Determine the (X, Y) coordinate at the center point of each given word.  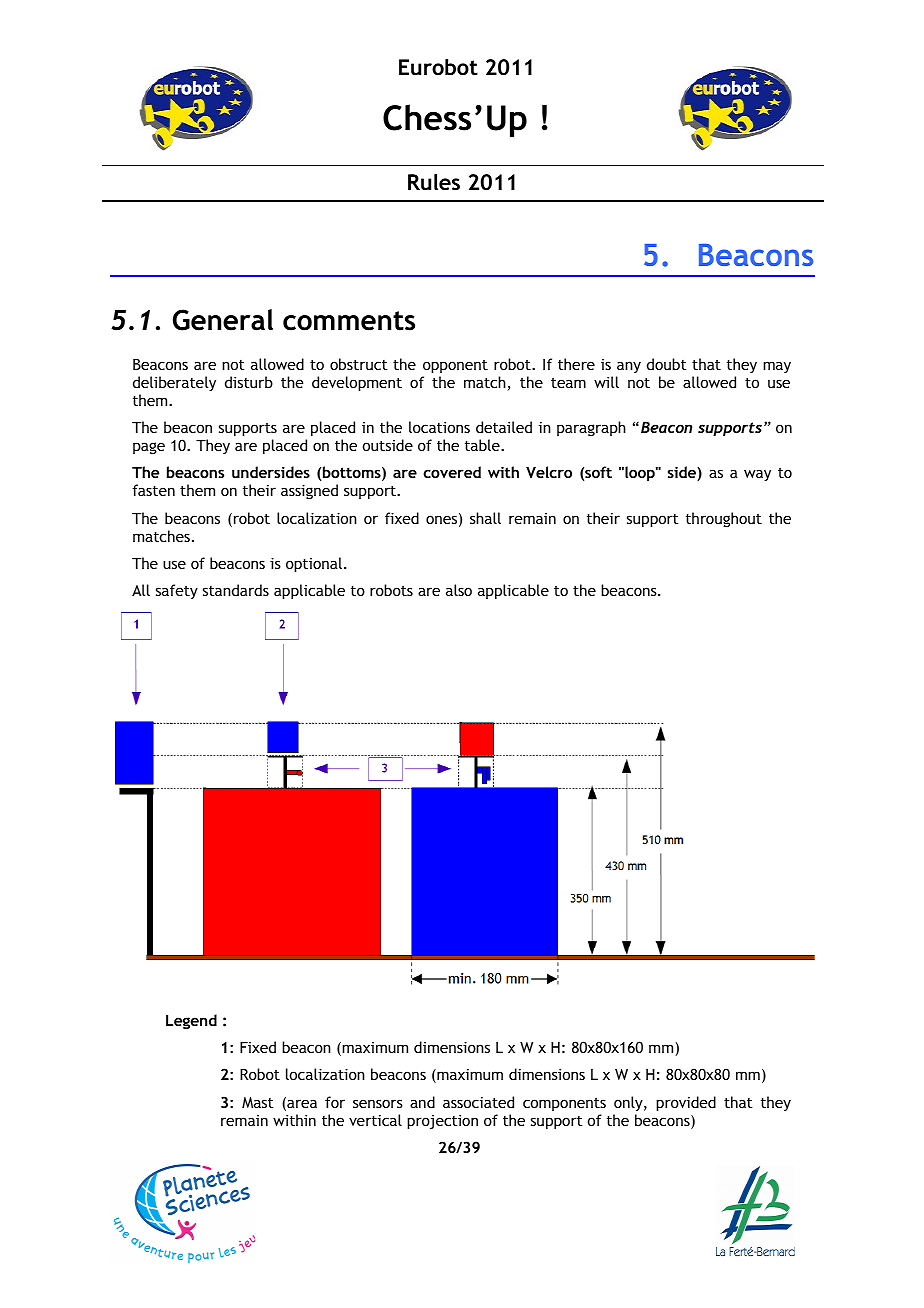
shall (485, 518)
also (459, 590)
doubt (667, 364)
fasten (153, 490)
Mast (258, 1102)
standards (236, 590)
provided (686, 1103)
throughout (724, 519)
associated (478, 1102)
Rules (434, 182)
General (223, 320)
